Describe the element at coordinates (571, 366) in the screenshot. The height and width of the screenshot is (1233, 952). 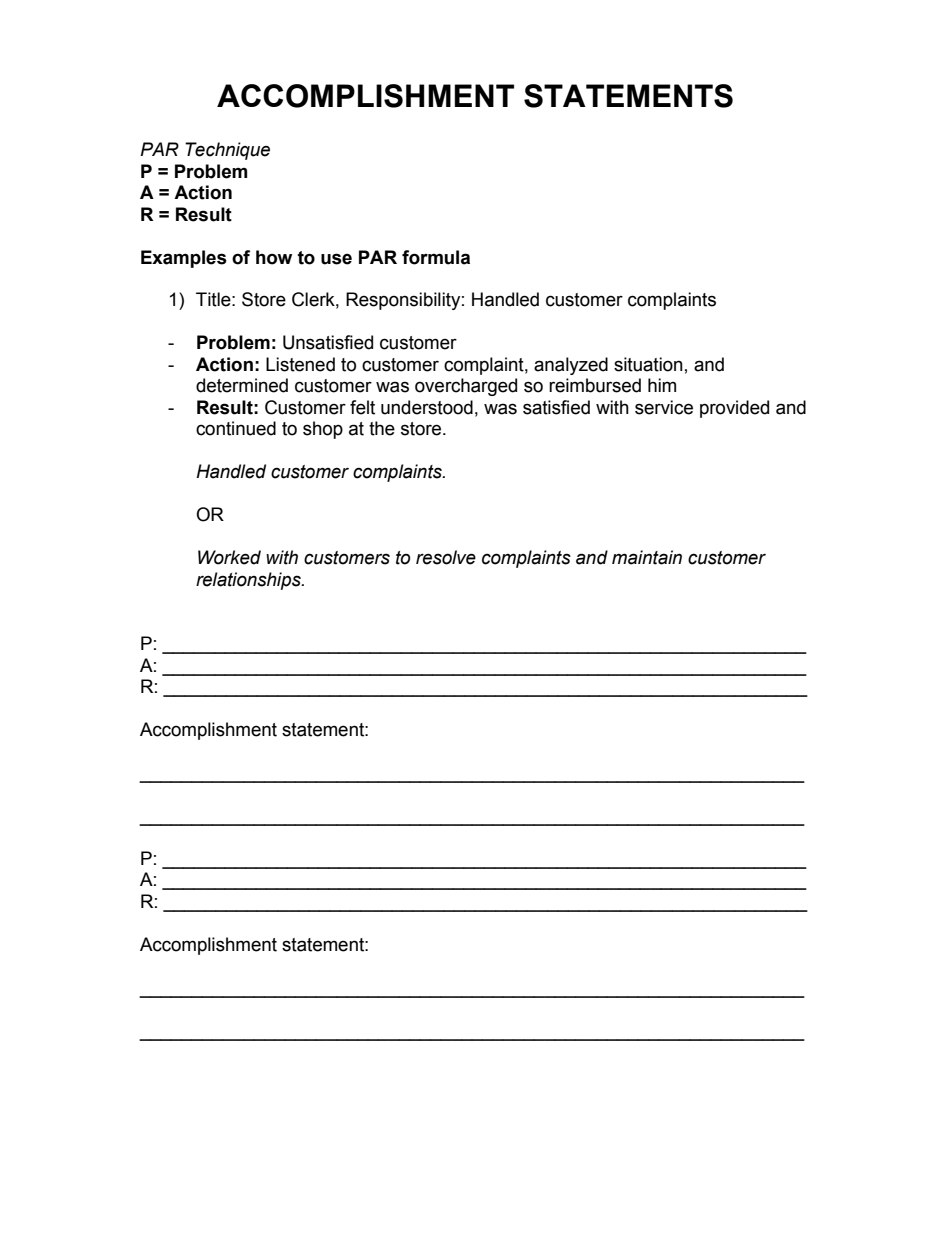
I see `analyzed` at that location.
